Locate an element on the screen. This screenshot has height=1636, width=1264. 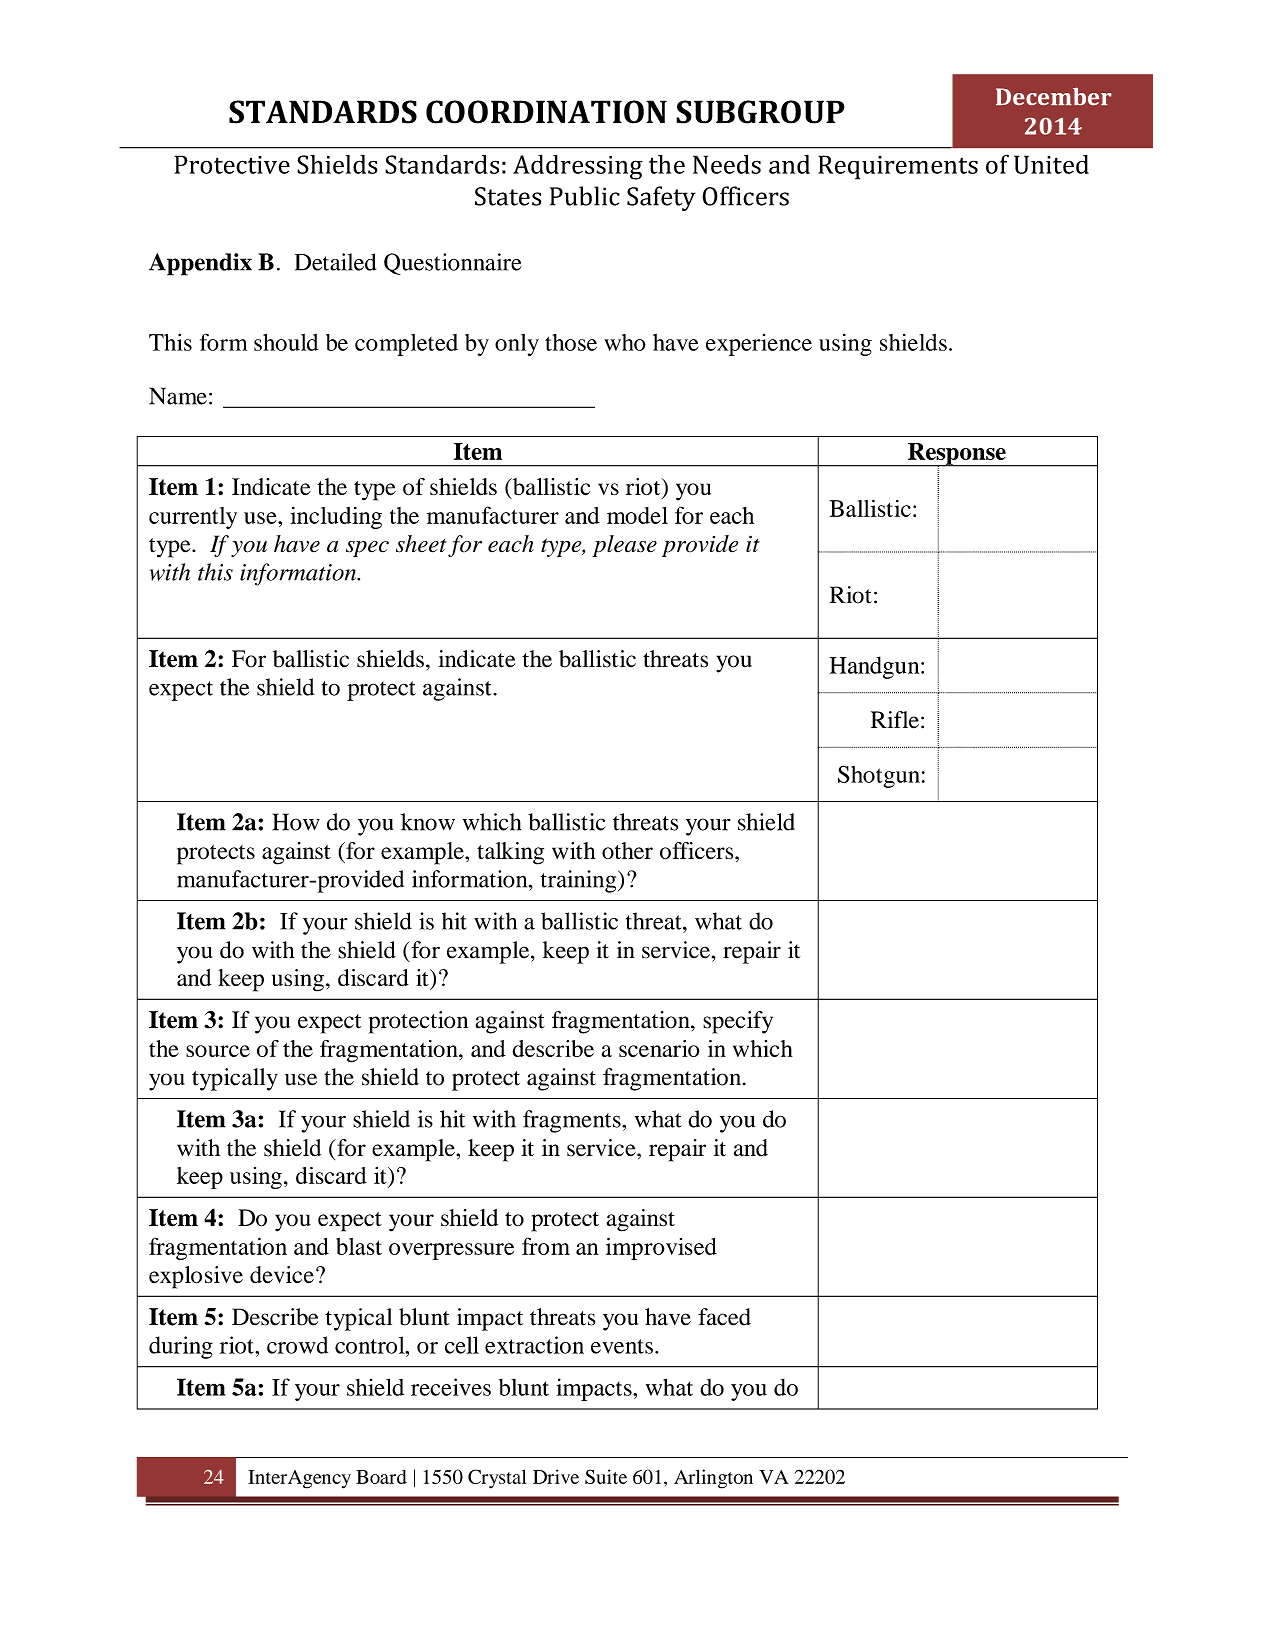
scenario is located at coordinates (659, 1048).
